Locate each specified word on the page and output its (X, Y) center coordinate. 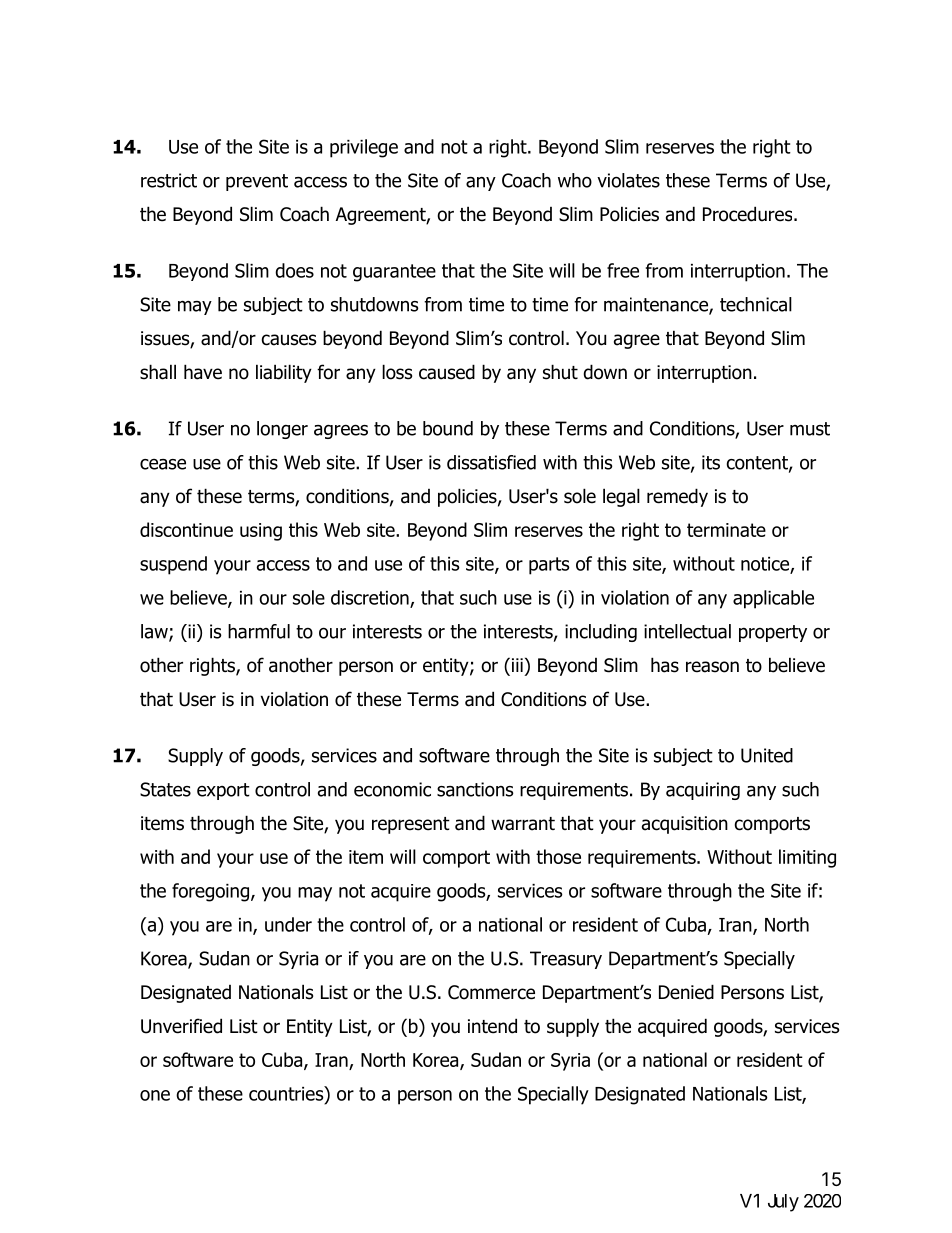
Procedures (749, 214)
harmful (259, 631)
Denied (686, 992)
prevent (257, 182)
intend (492, 1026)
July (783, 1203)
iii (517, 665)
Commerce (491, 992)
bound (448, 428)
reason (712, 667)
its (711, 462)
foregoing (212, 892)
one (155, 1095)
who (575, 180)
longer (282, 430)
